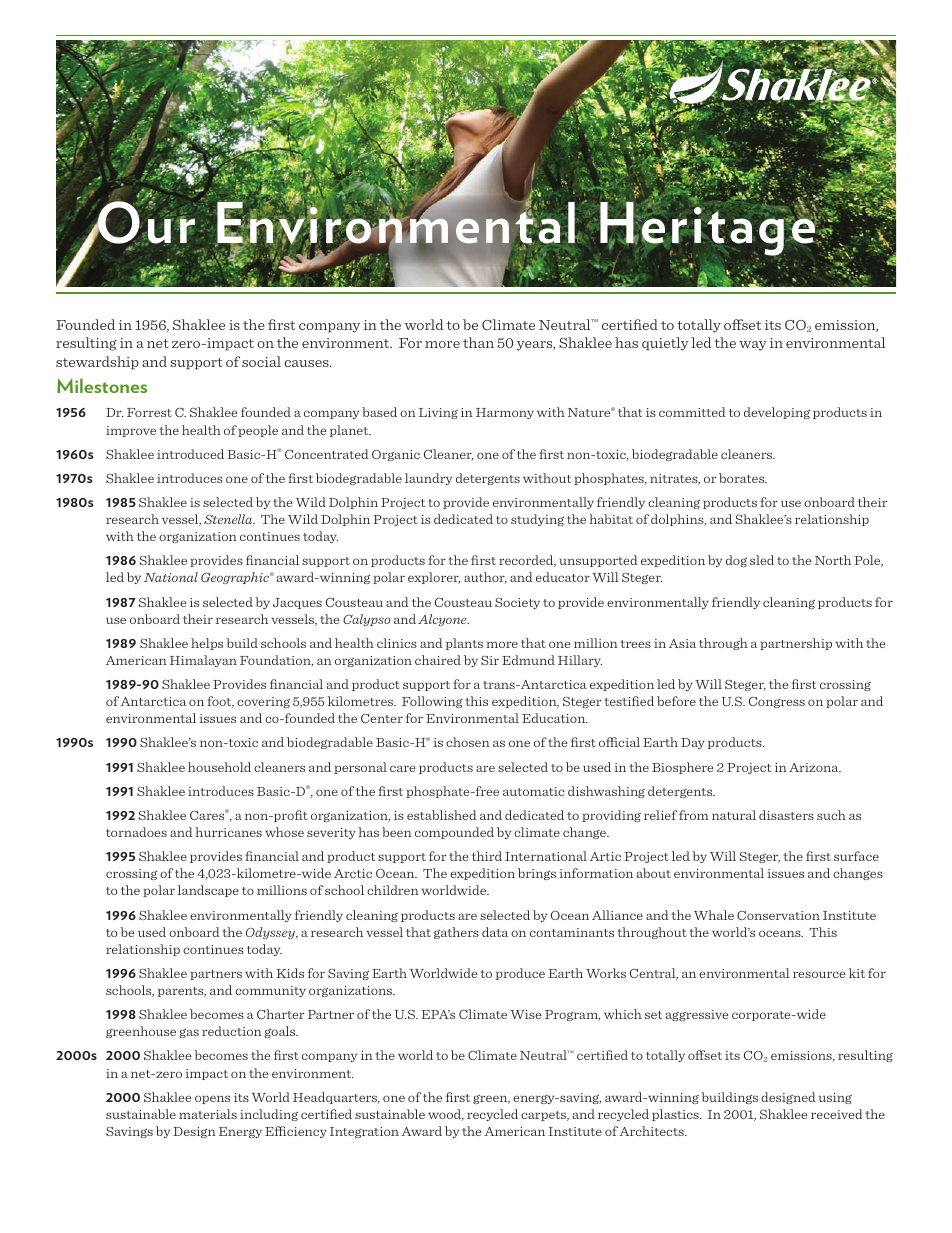 Image resolution: width=952 pixels, height=1233 pixels. What do you see at coordinates (468, 742) in the screenshot?
I see `chosen` at bounding box center [468, 742].
